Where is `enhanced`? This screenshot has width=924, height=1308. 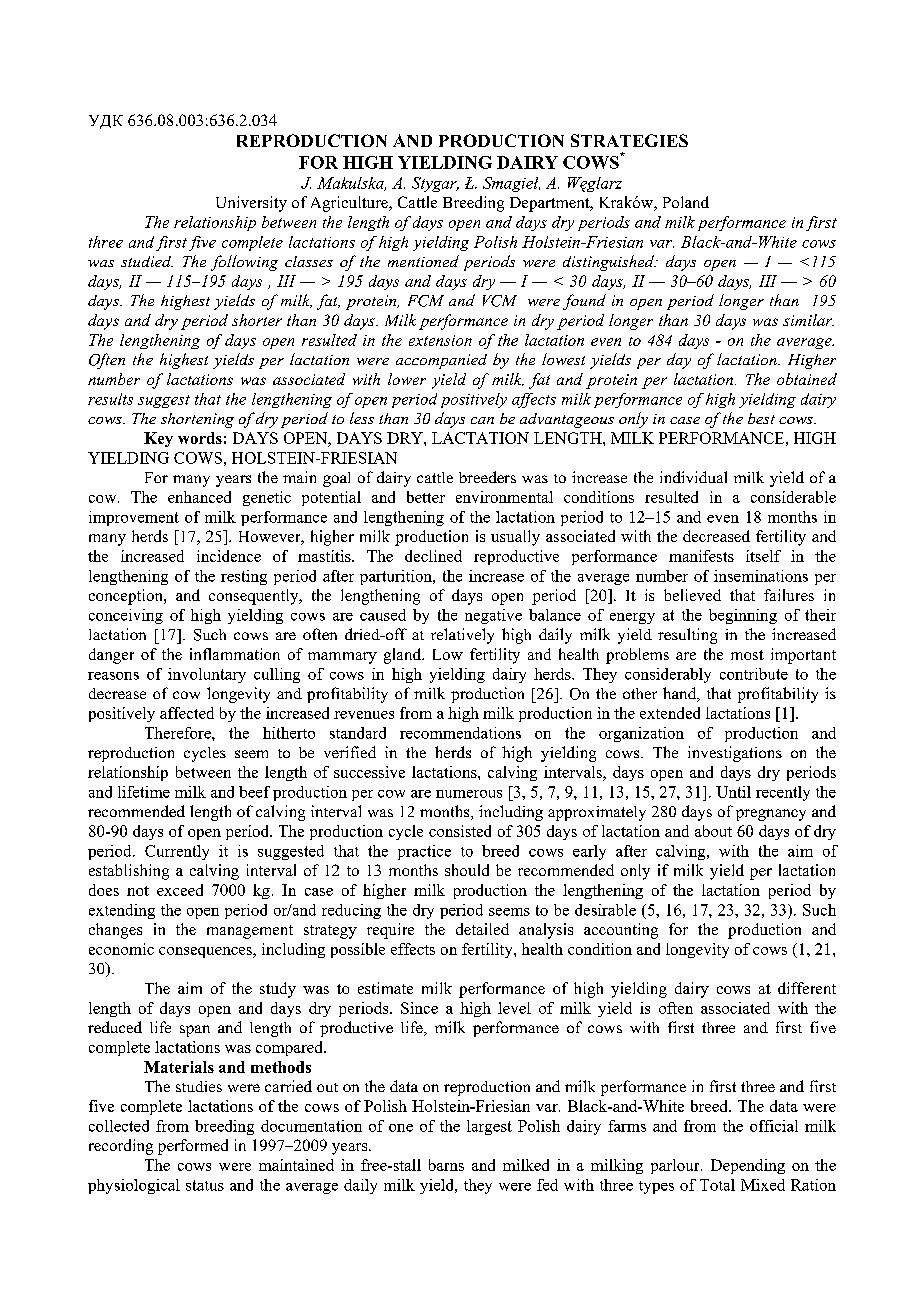
enhanced is located at coordinates (199, 497).
